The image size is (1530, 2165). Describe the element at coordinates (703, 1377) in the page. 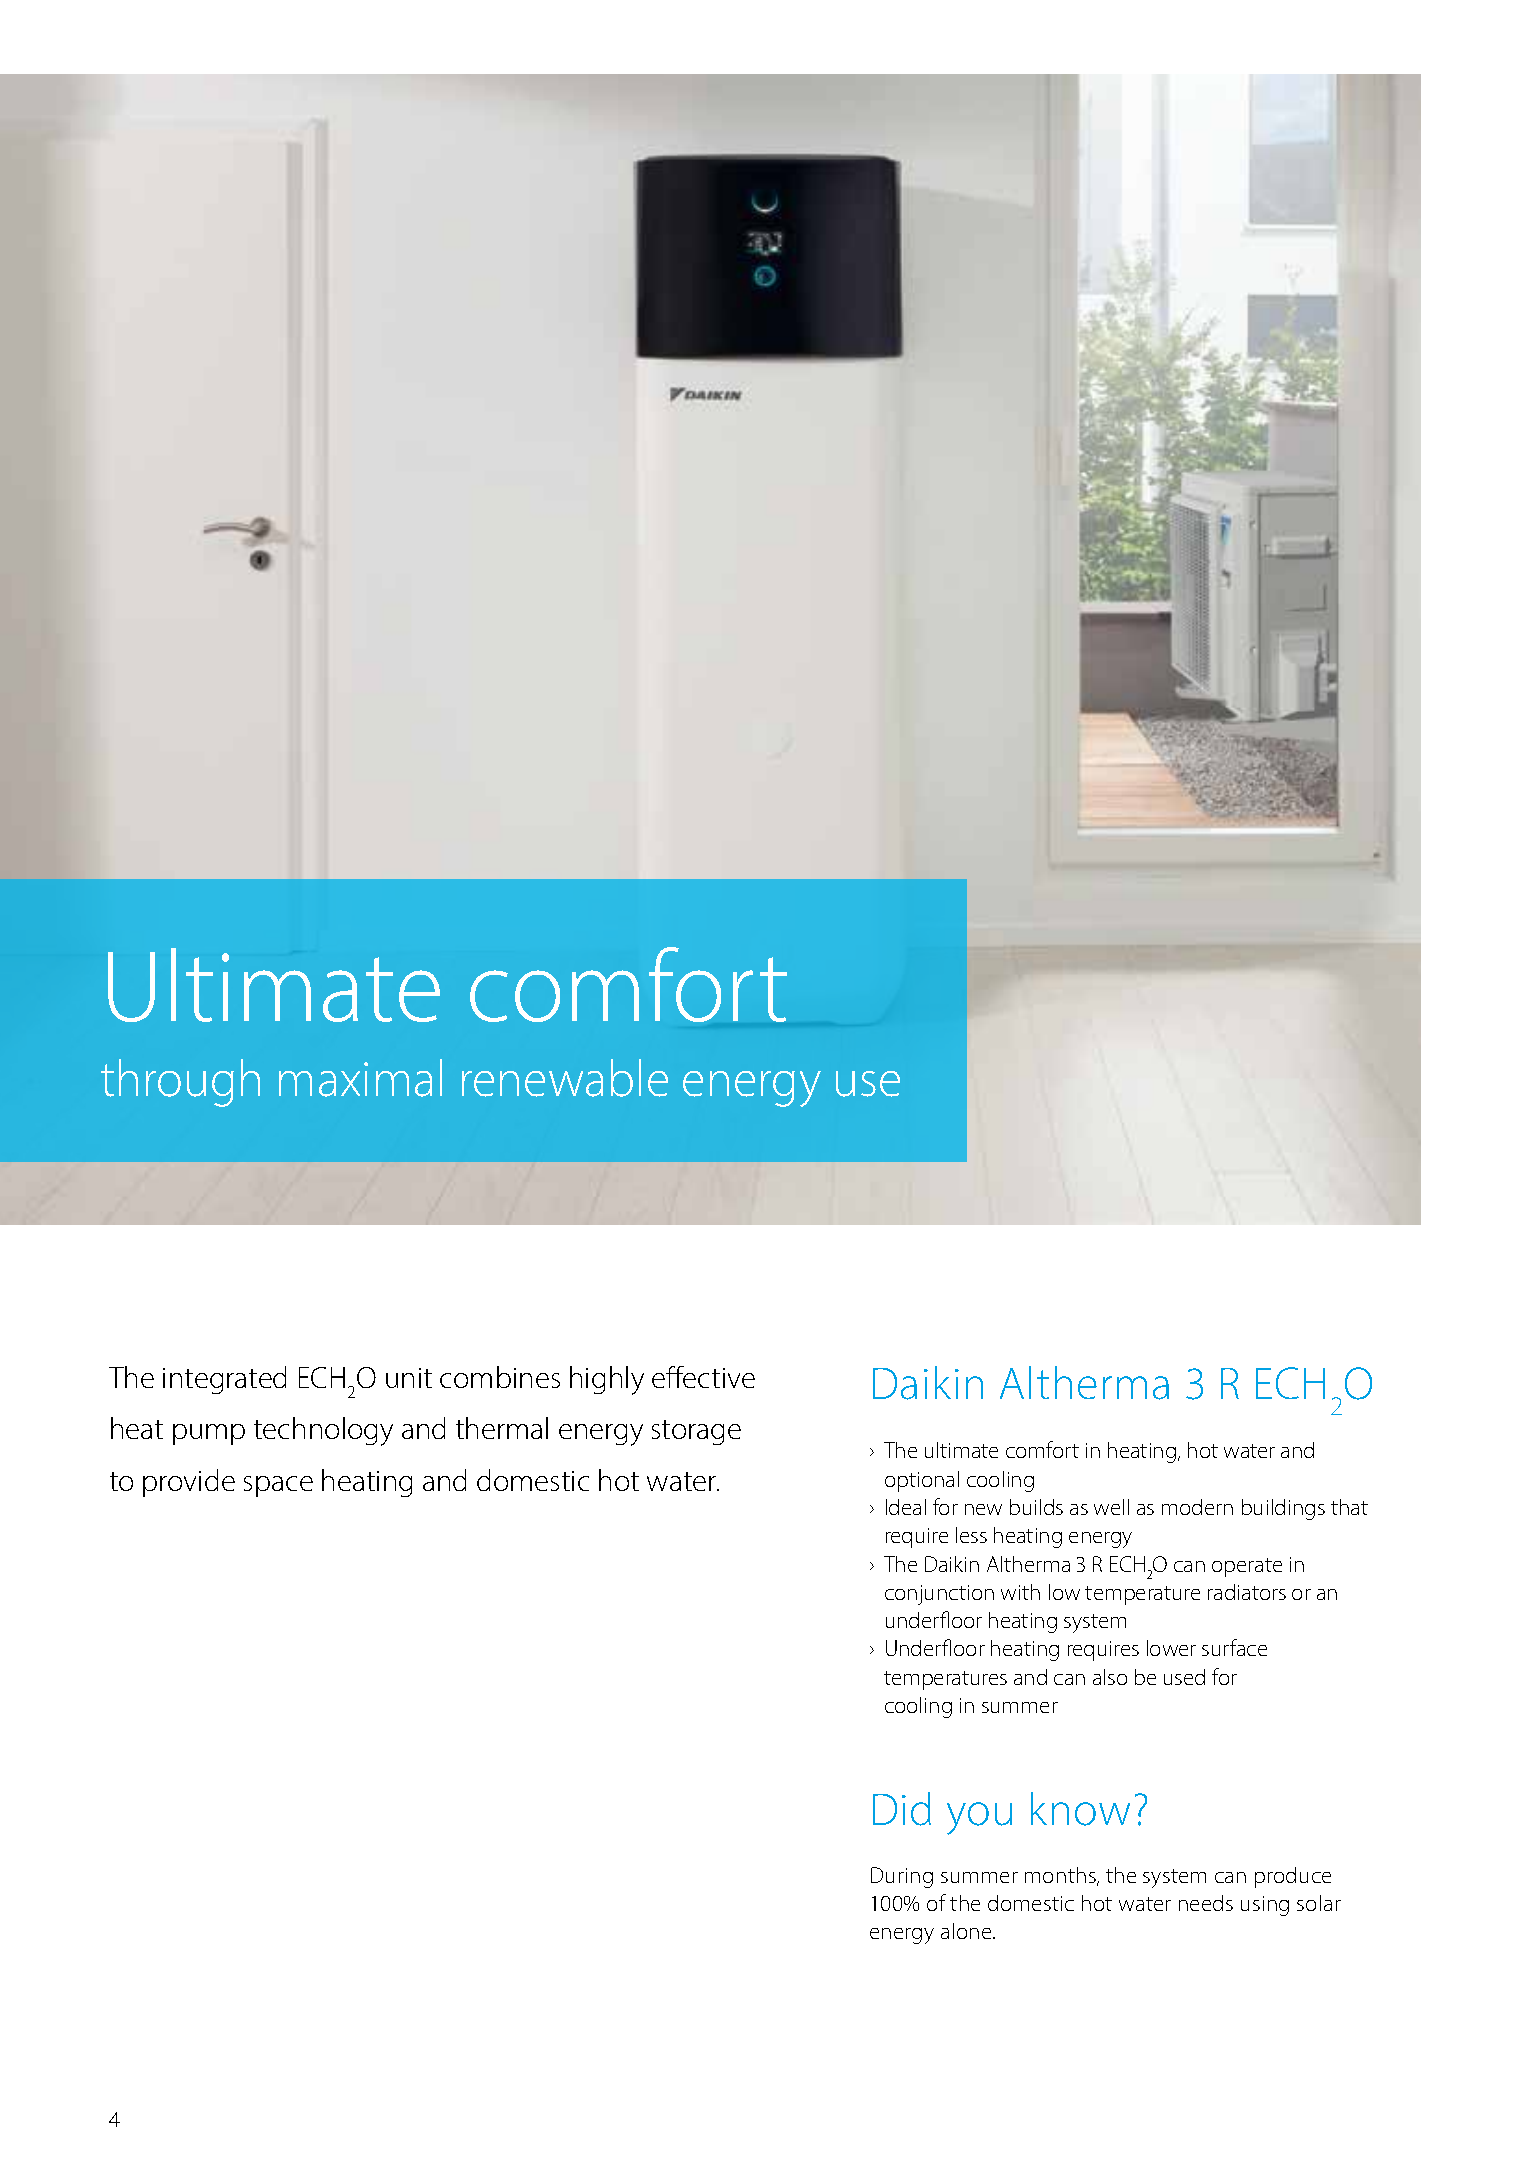

I see `effective` at that location.
